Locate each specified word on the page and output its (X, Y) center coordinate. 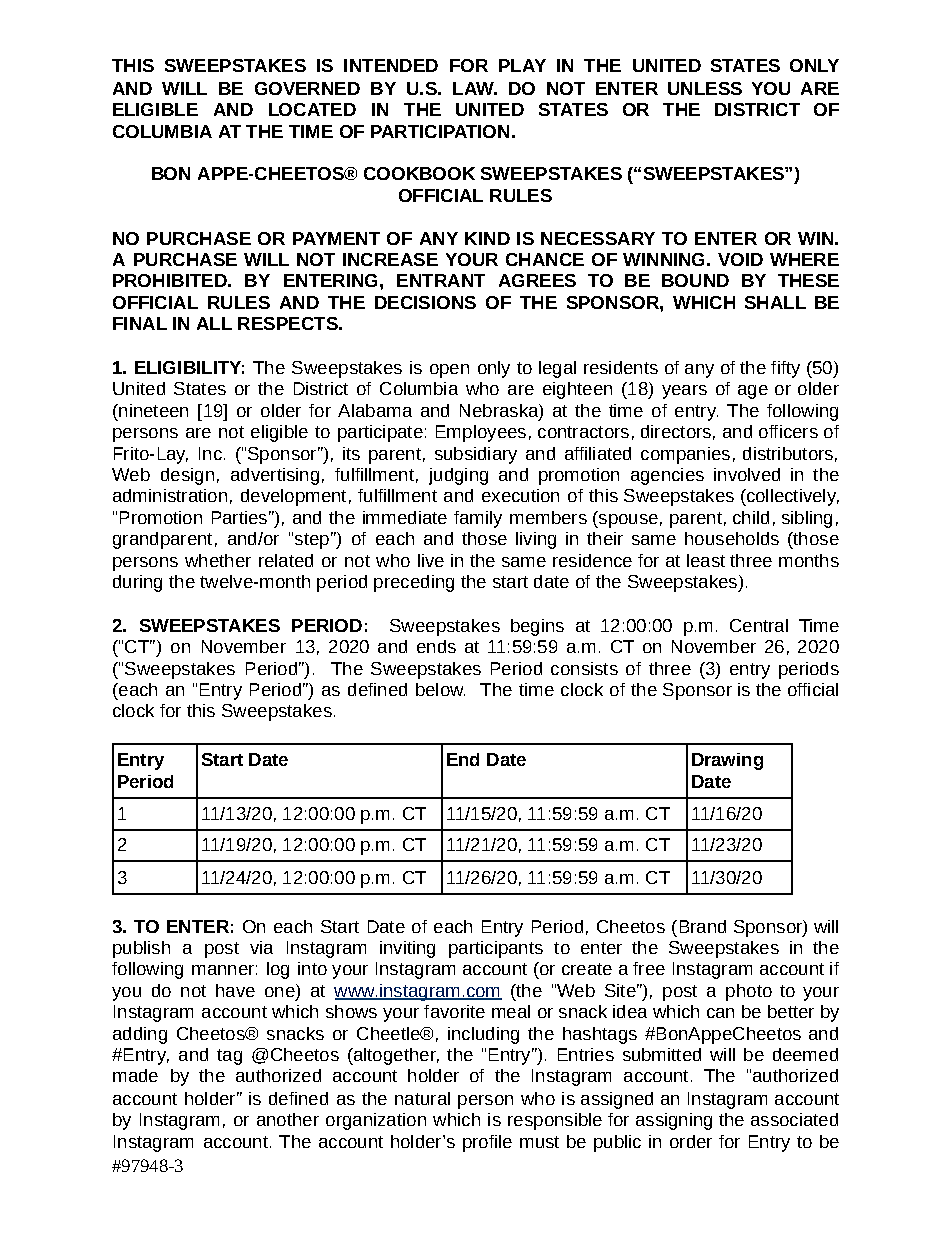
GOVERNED (307, 88)
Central (759, 625)
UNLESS (705, 88)
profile (487, 1143)
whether (218, 560)
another (288, 1119)
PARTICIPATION (440, 131)
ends (436, 646)
